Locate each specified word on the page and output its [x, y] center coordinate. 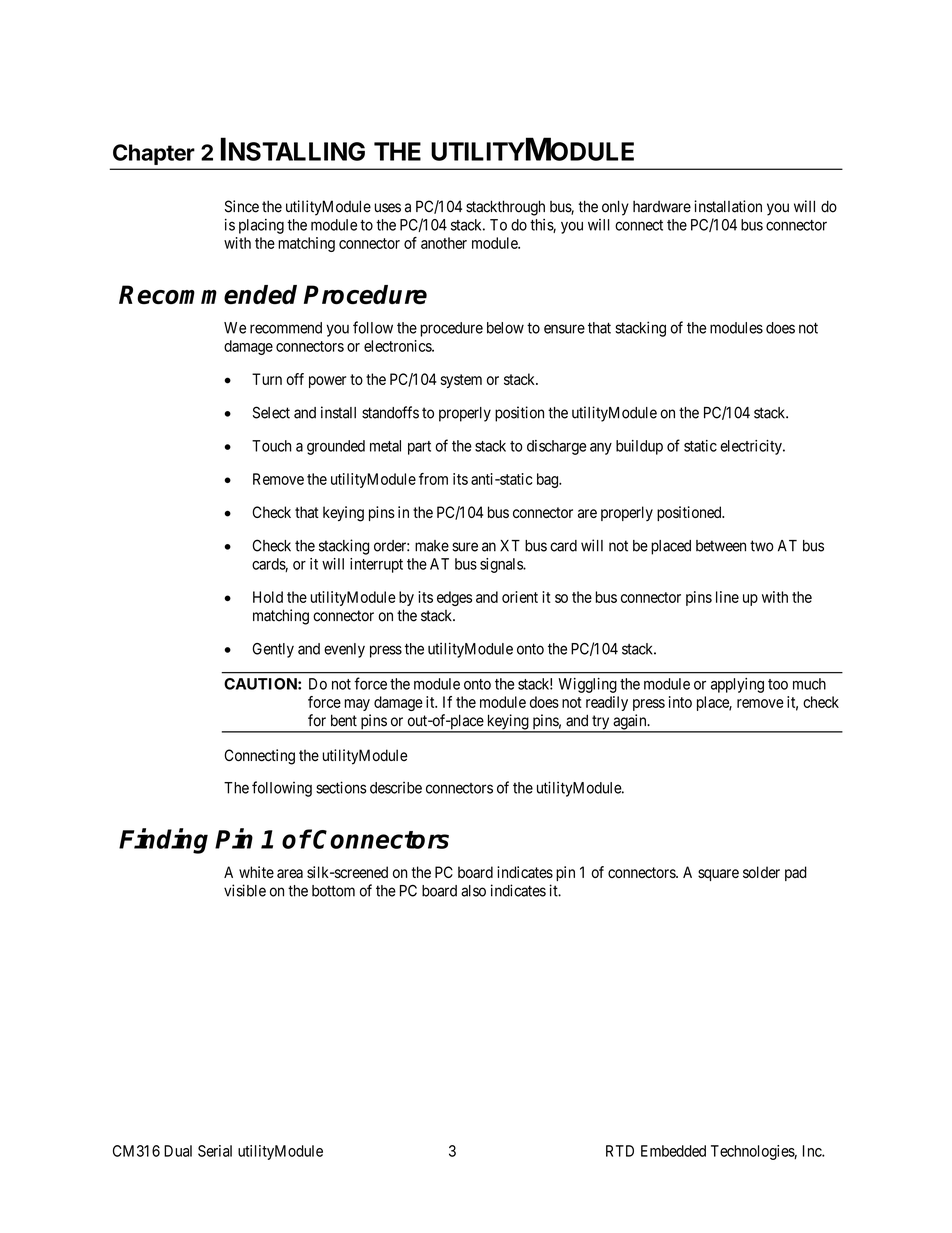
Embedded [673, 1151]
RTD [620, 1151]
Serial [215, 1151]
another [444, 243]
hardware [662, 206]
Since [242, 206]
